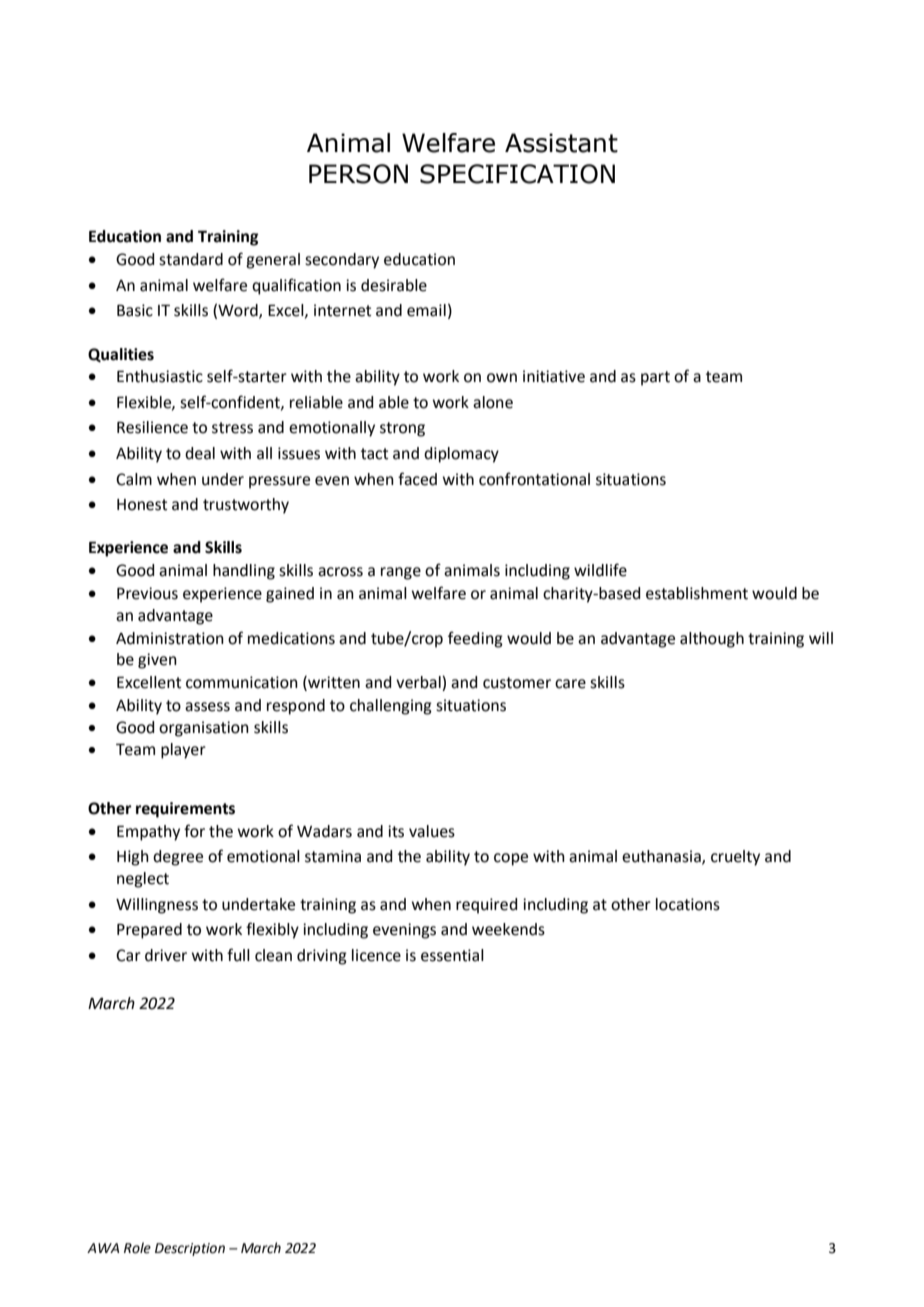 The image size is (924, 1307). What do you see at coordinates (190, 1249) in the document?
I see `Description` at bounding box center [190, 1249].
